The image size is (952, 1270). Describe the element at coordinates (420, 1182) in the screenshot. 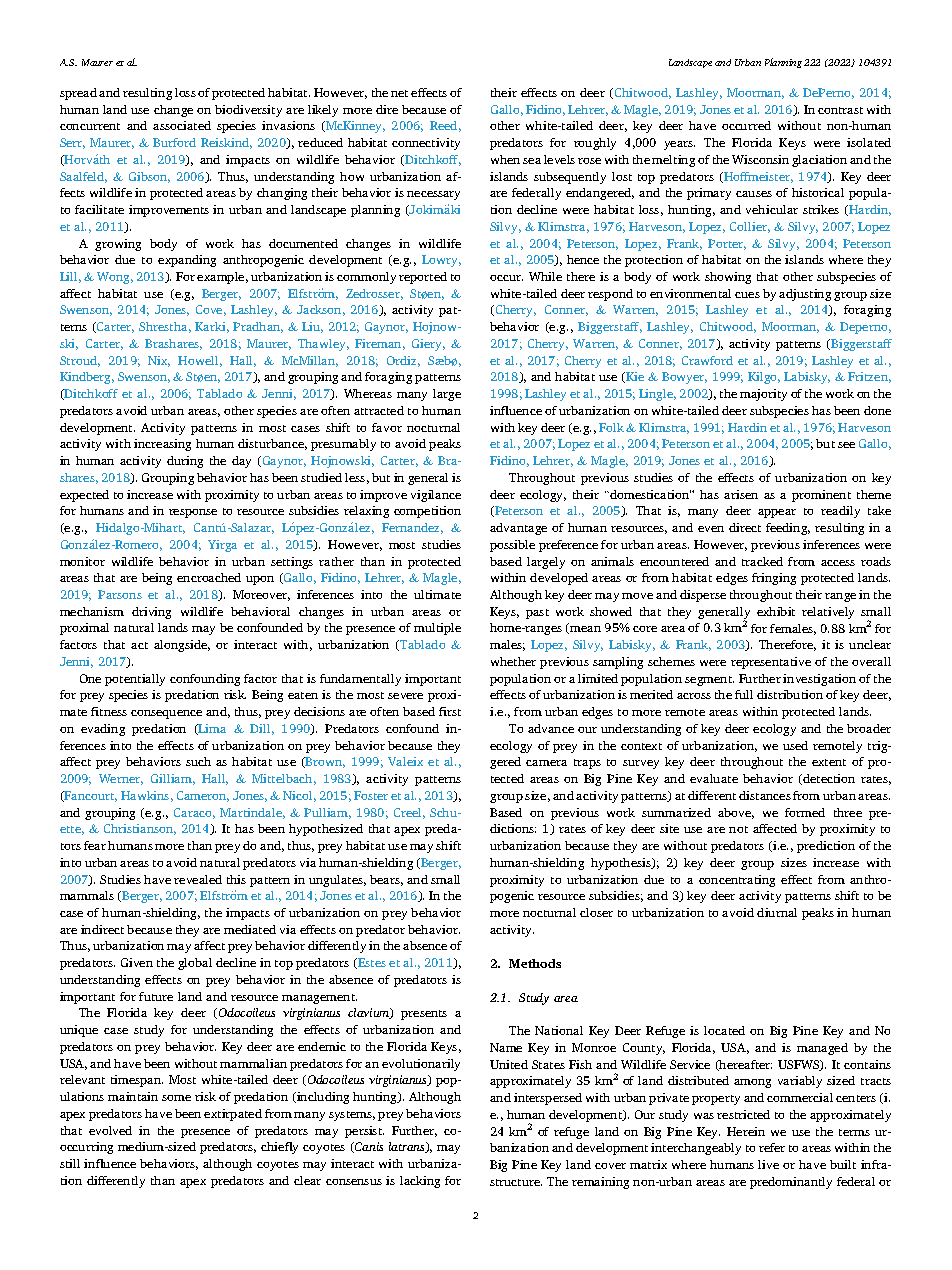

I see `lacking` at that location.
